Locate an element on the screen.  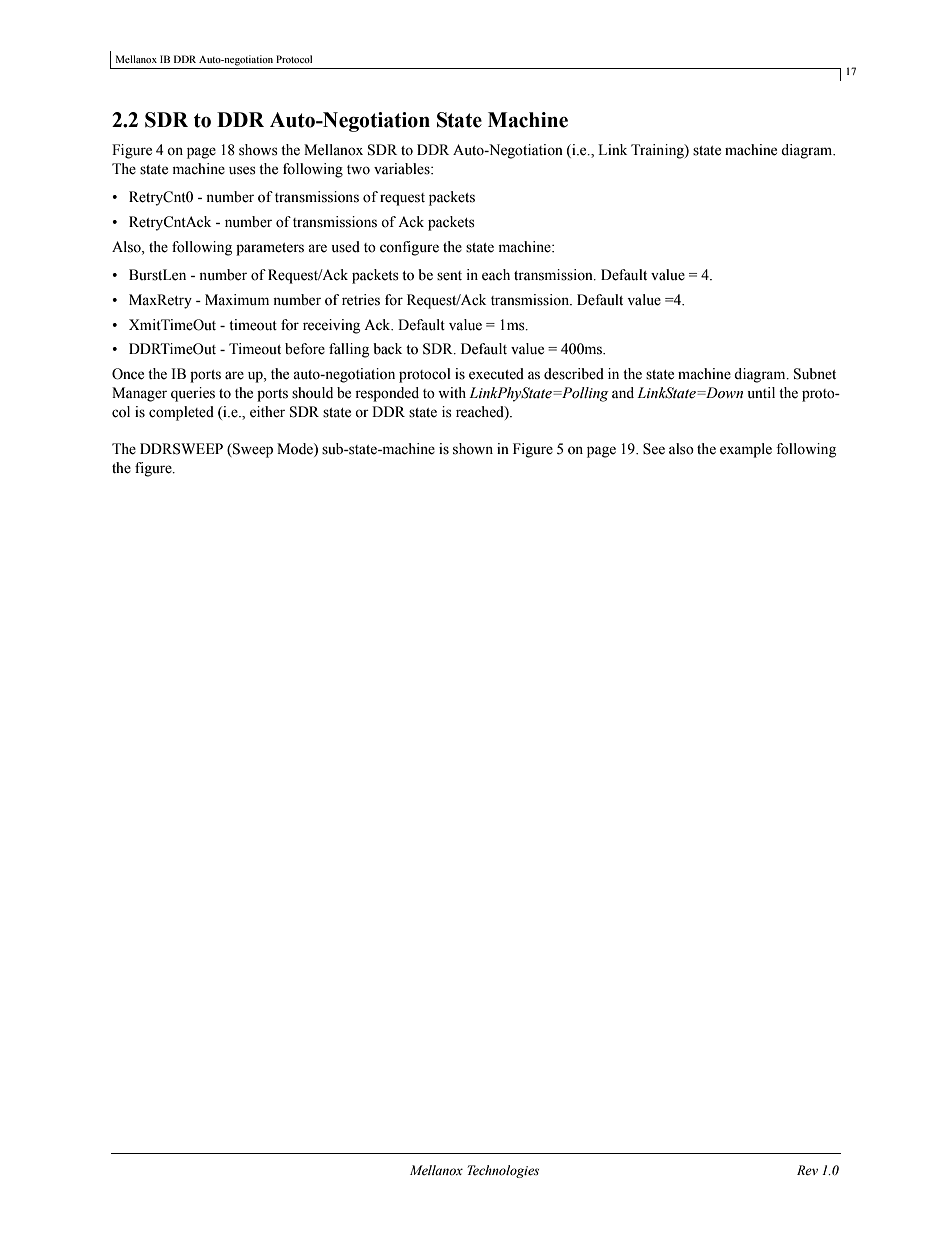
example is located at coordinates (746, 450).
